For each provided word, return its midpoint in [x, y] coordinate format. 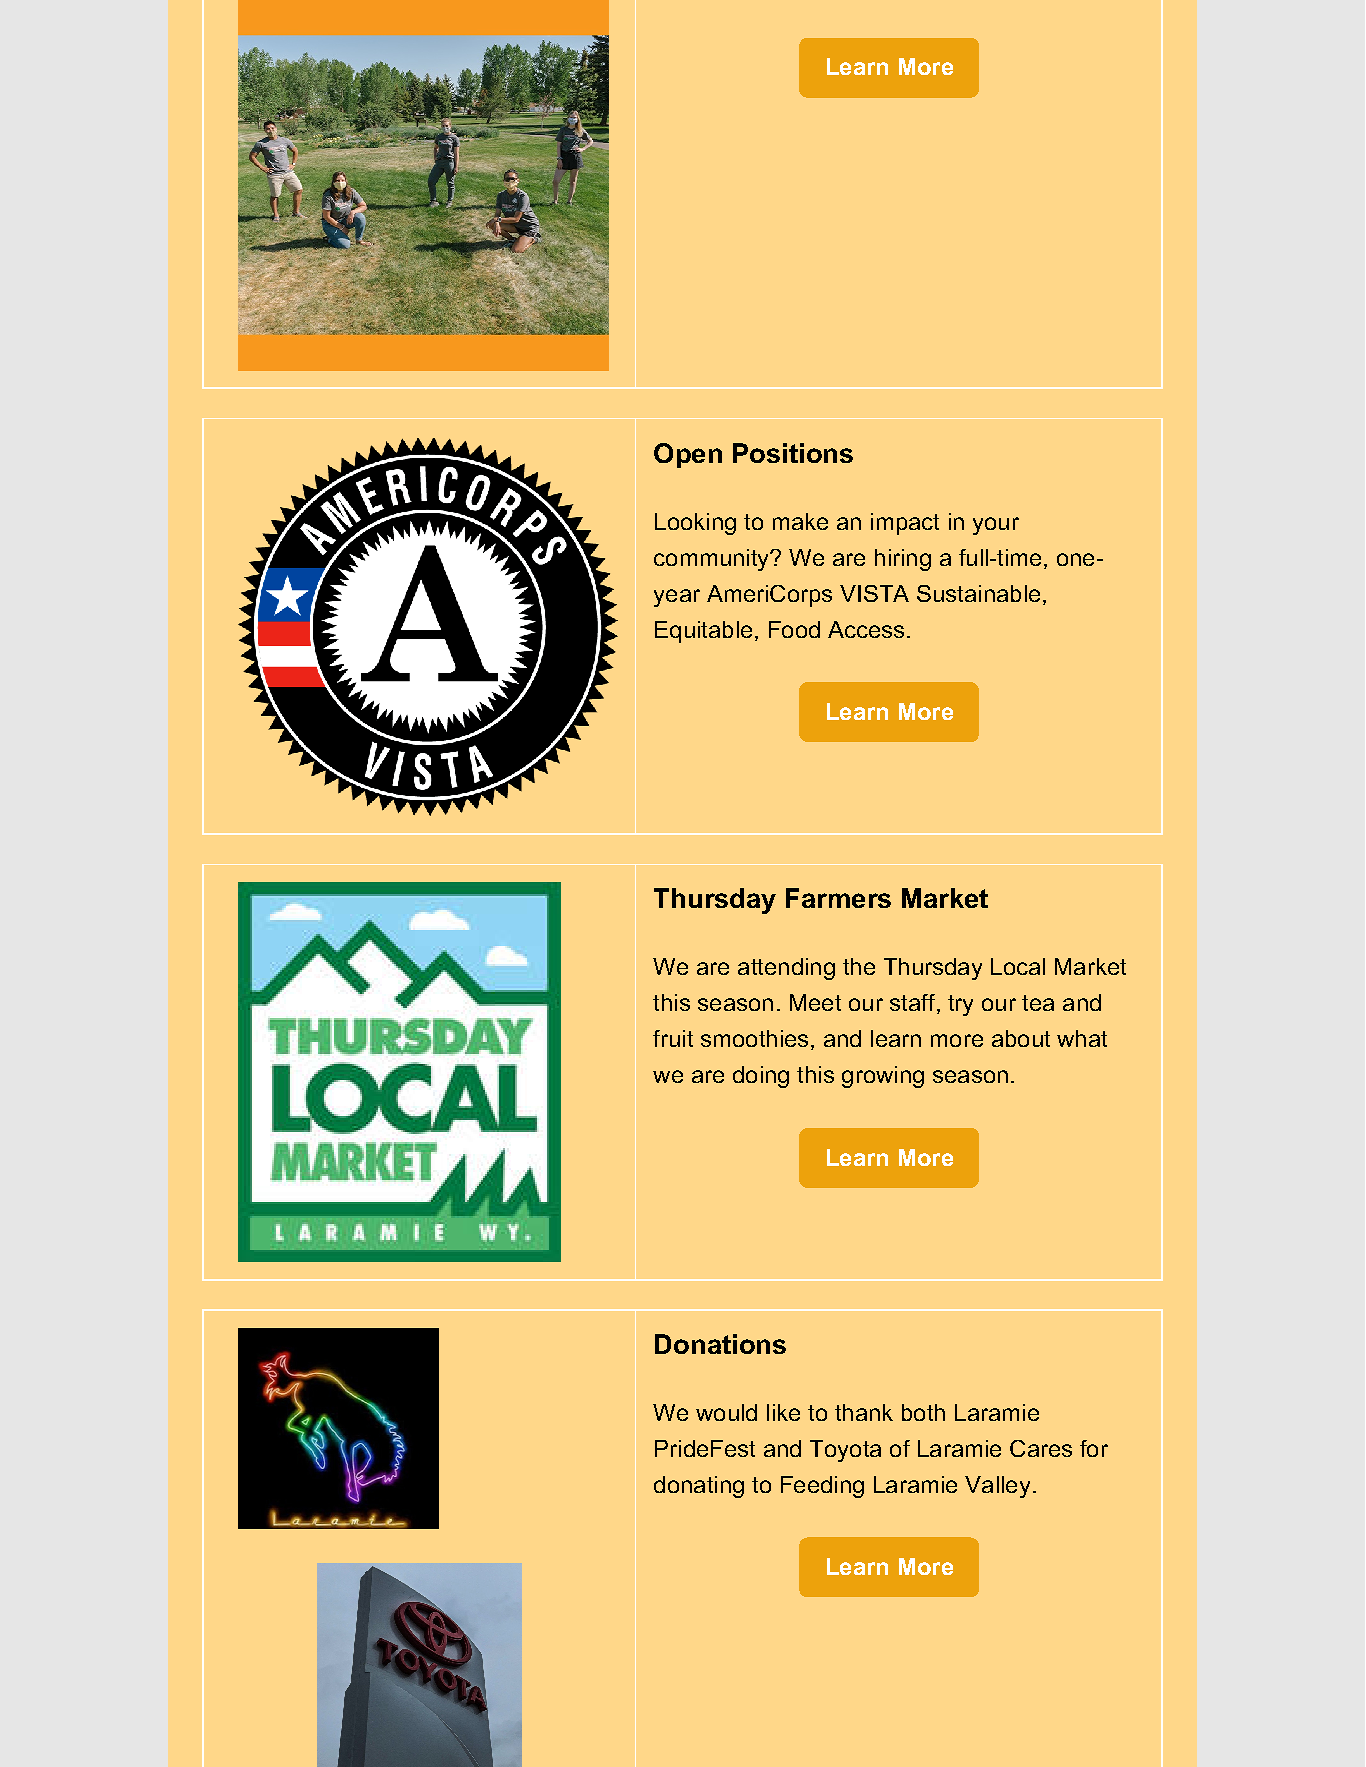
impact [905, 524]
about [1021, 1038]
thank [864, 1412]
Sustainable [978, 593]
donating [699, 1487]
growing [883, 1077]
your [996, 526]
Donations [720, 1344]
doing [761, 1077]
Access [866, 629]
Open [688, 455]
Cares [1041, 1448]
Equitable [703, 632]
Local [1018, 966]
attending [786, 969]
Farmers [838, 898]
